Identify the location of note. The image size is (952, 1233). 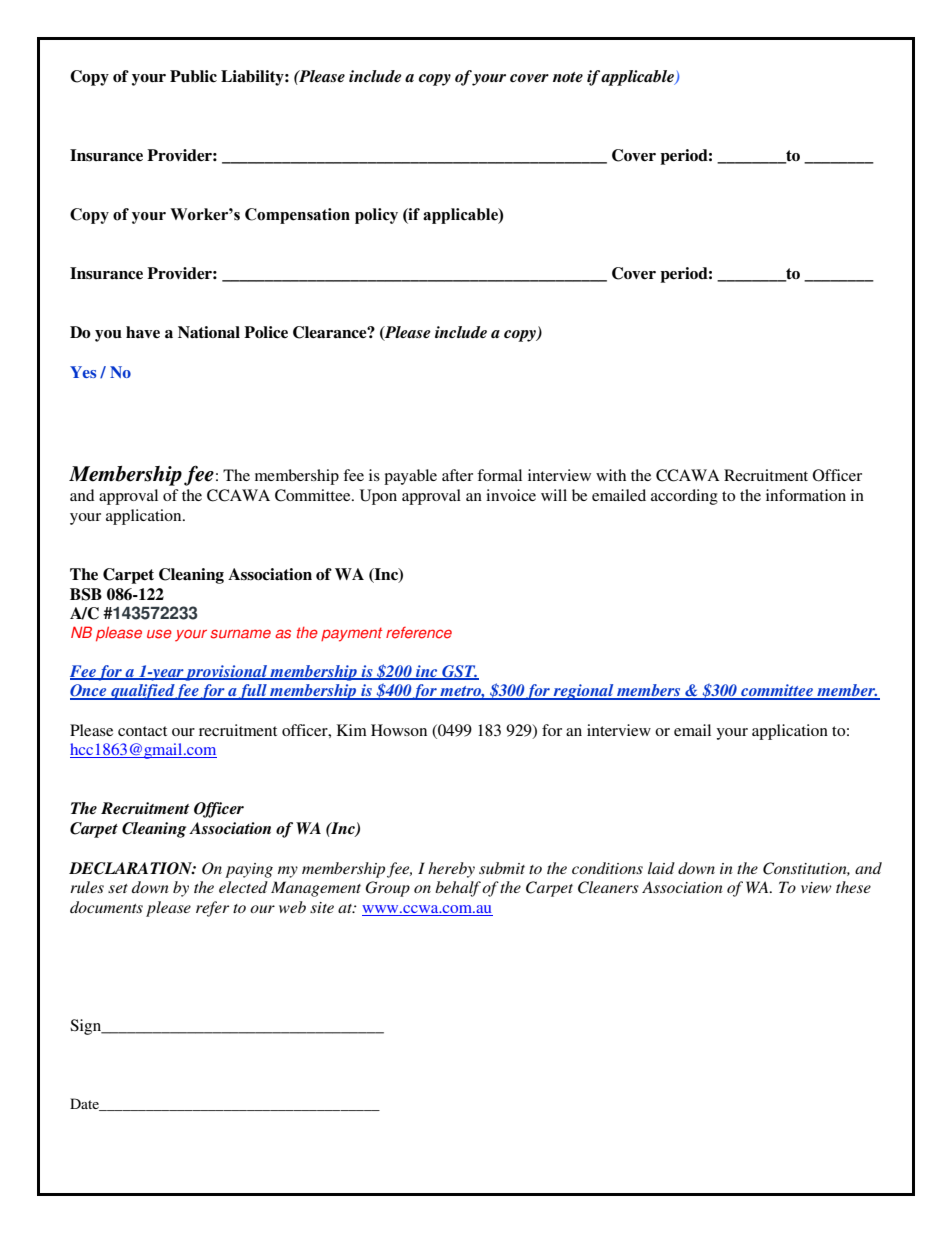
(568, 77).
